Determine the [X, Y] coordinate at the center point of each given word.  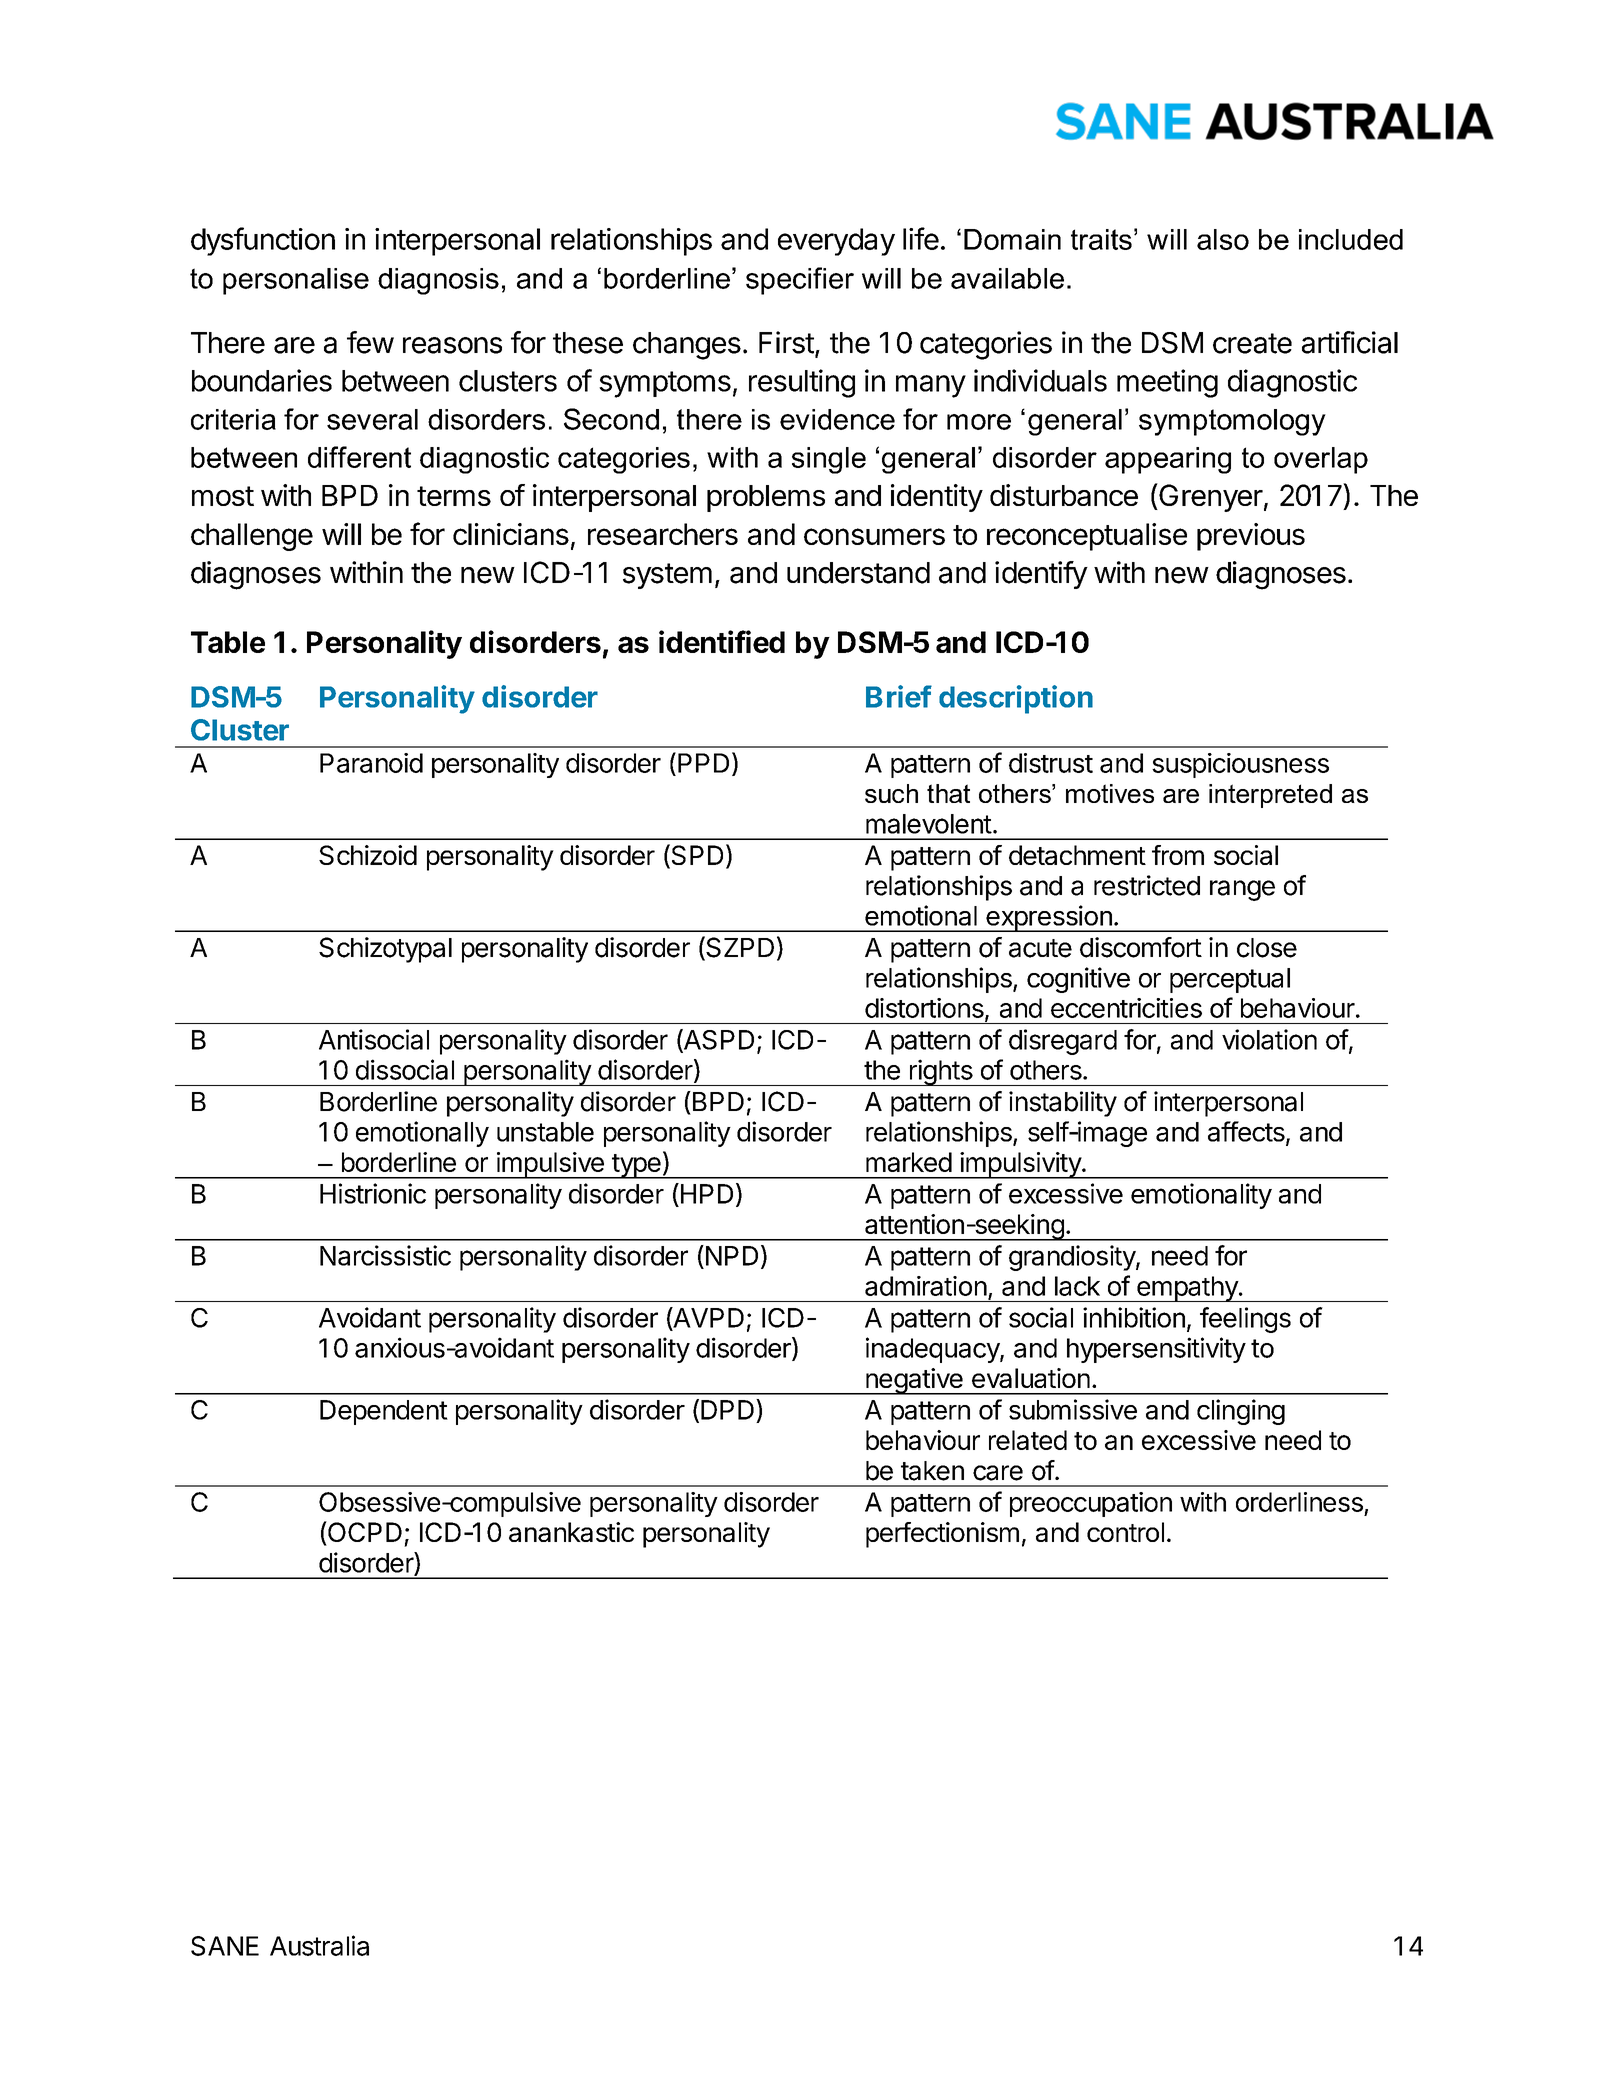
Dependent [384, 1412]
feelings [1245, 1320]
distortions [925, 1009]
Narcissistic [385, 1255]
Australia [319, 1945]
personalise [296, 281]
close [1267, 948]
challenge [252, 537]
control [1125, 1532]
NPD [730, 1255]
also [1223, 239]
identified [722, 641]
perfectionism [942, 1535]
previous [1251, 537]
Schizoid [368, 855]
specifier [800, 281]
